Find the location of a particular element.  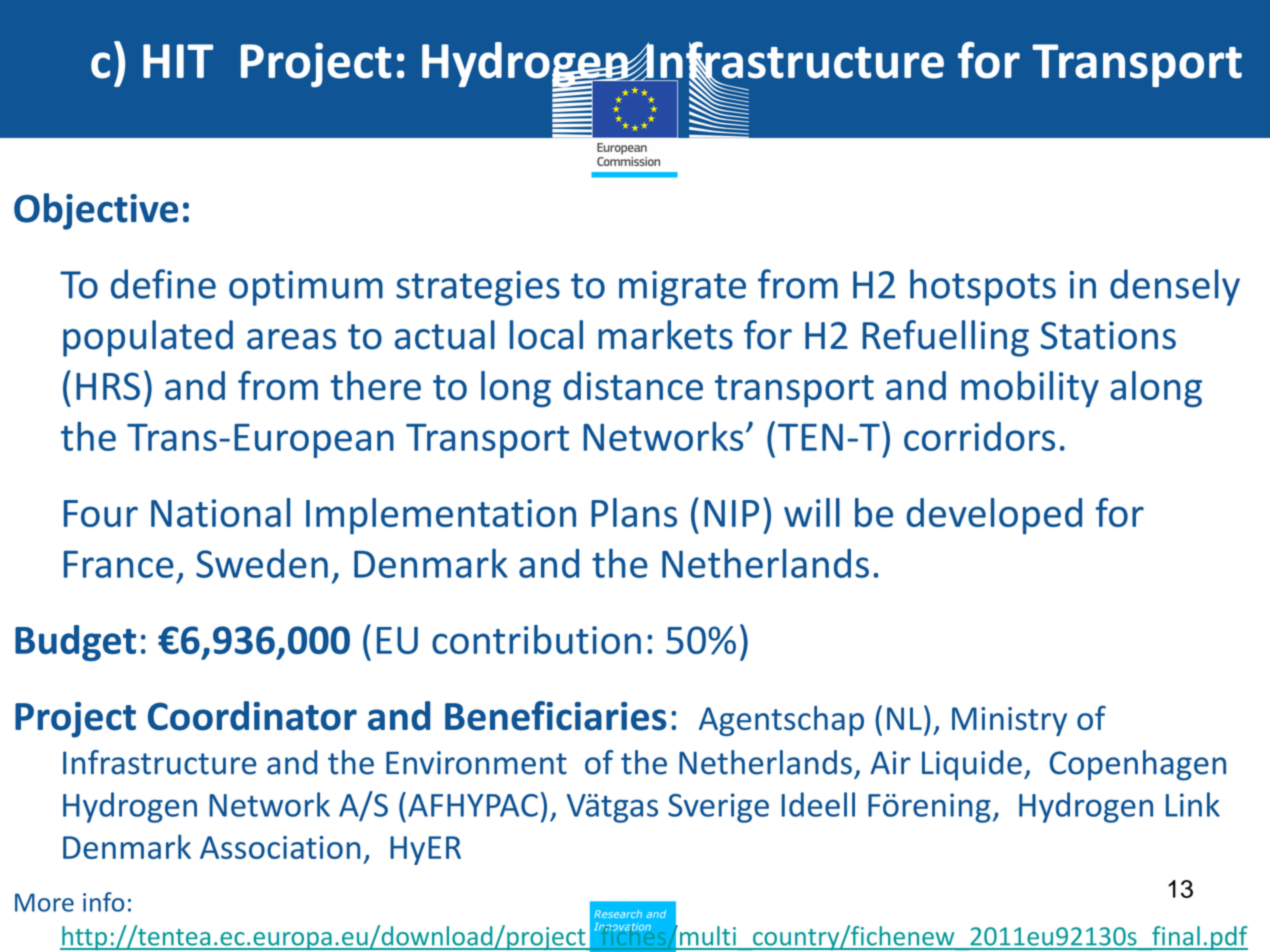

National is located at coordinates (220, 512).
